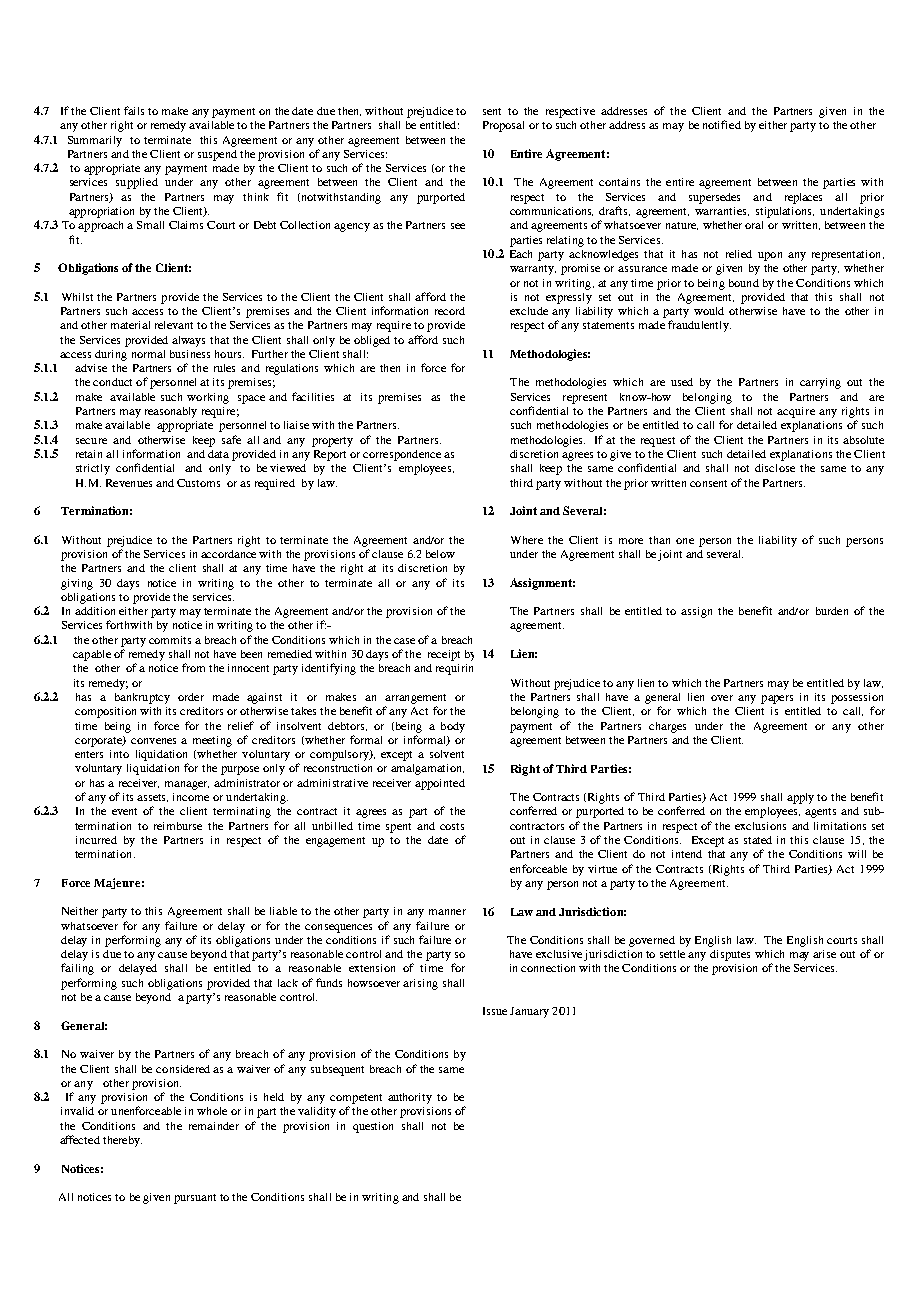 The height and width of the screenshot is (1308, 924). What do you see at coordinates (444, 655) in the screenshot?
I see `receipt` at bounding box center [444, 655].
